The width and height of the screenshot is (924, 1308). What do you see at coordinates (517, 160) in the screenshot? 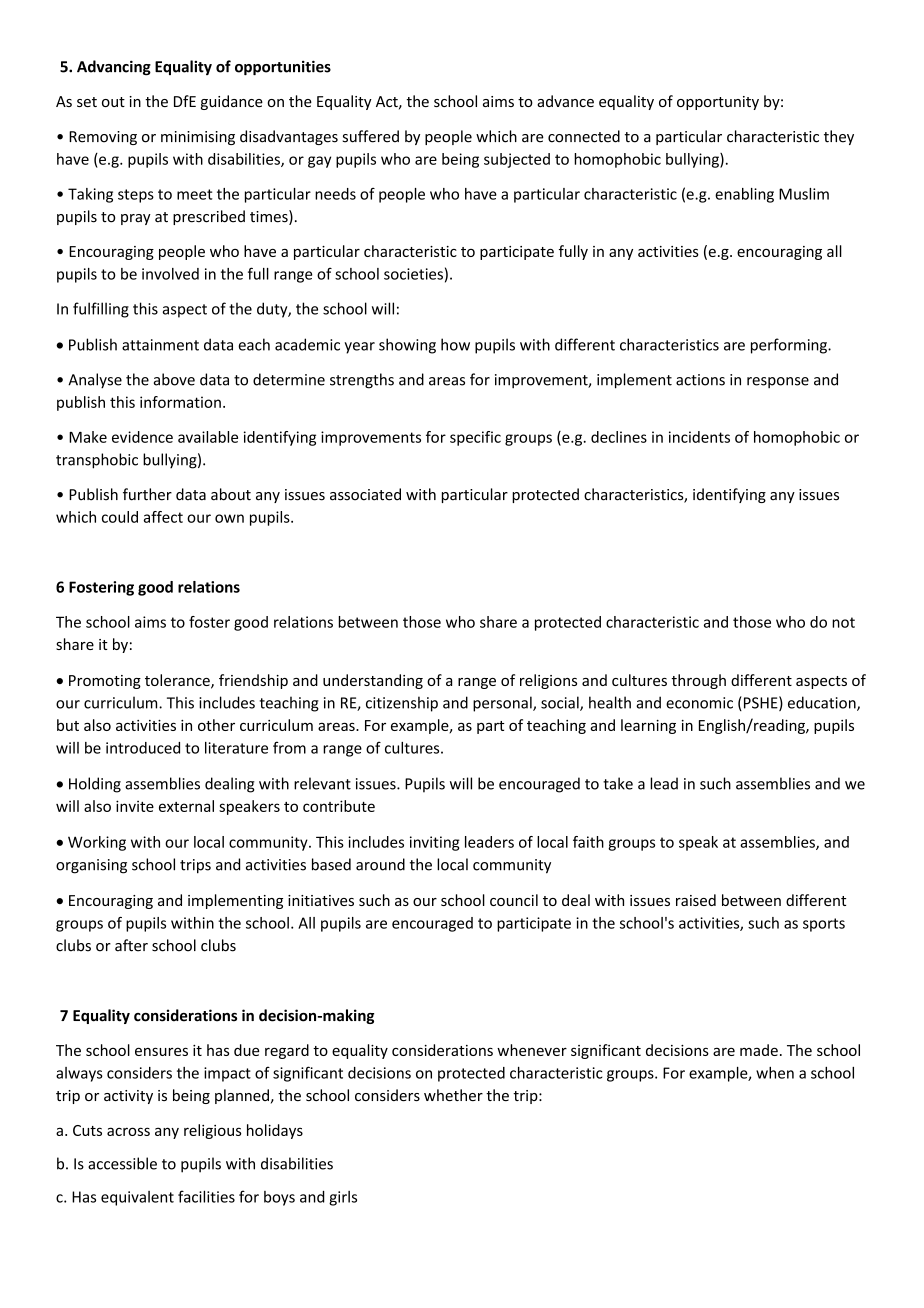
I see `subjected` at bounding box center [517, 160].
